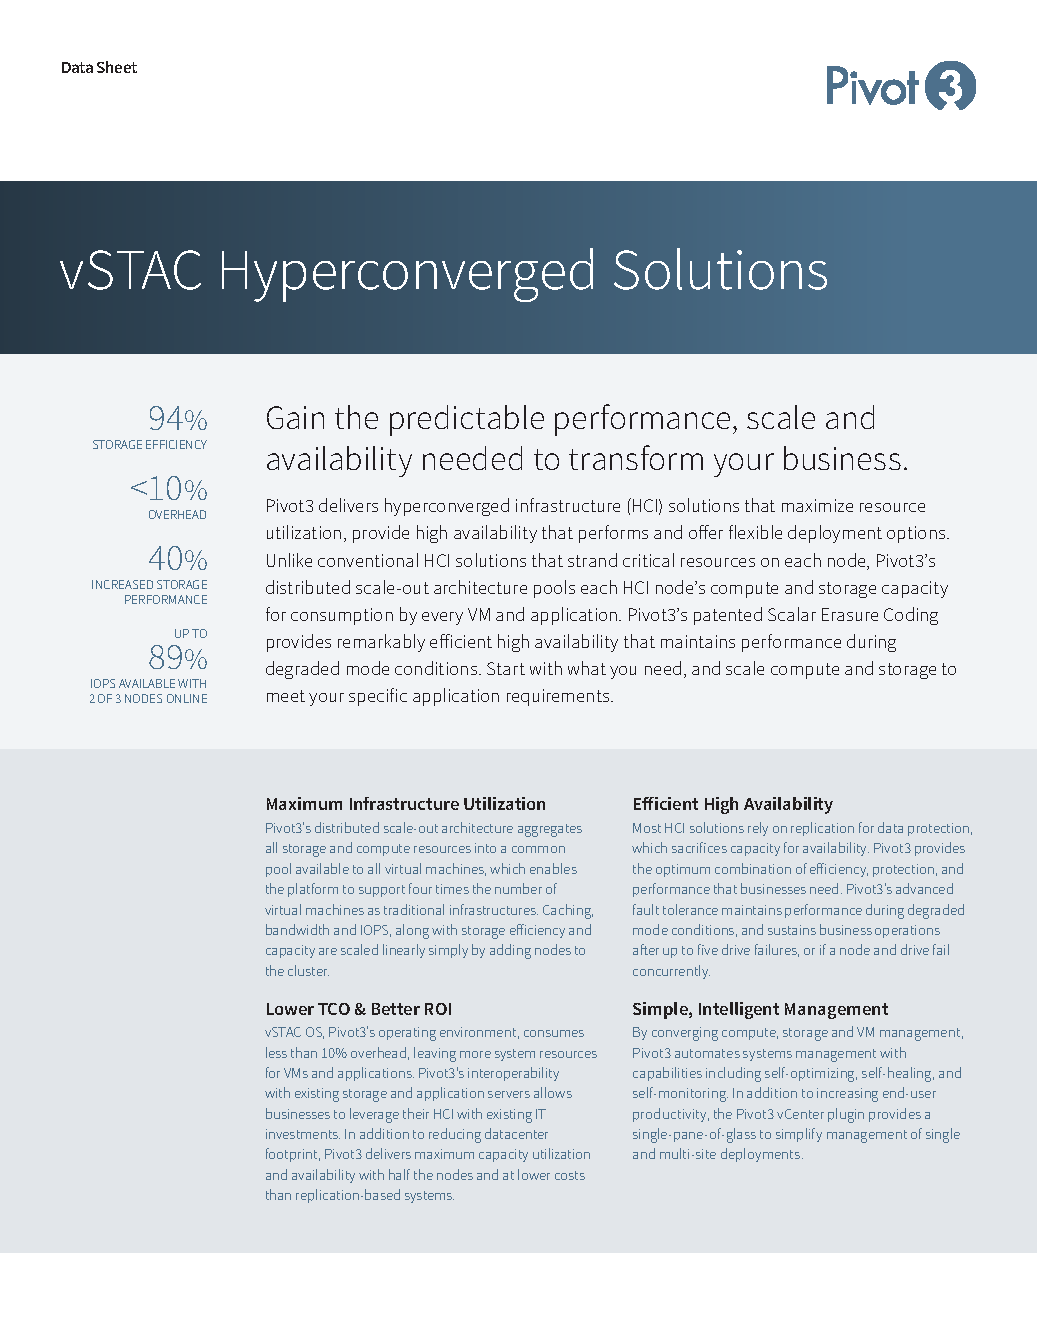 The height and width of the screenshot is (1343, 1037). Describe the element at coordinates (792, 930) in the screenshot. I see `sustains` at that location.
